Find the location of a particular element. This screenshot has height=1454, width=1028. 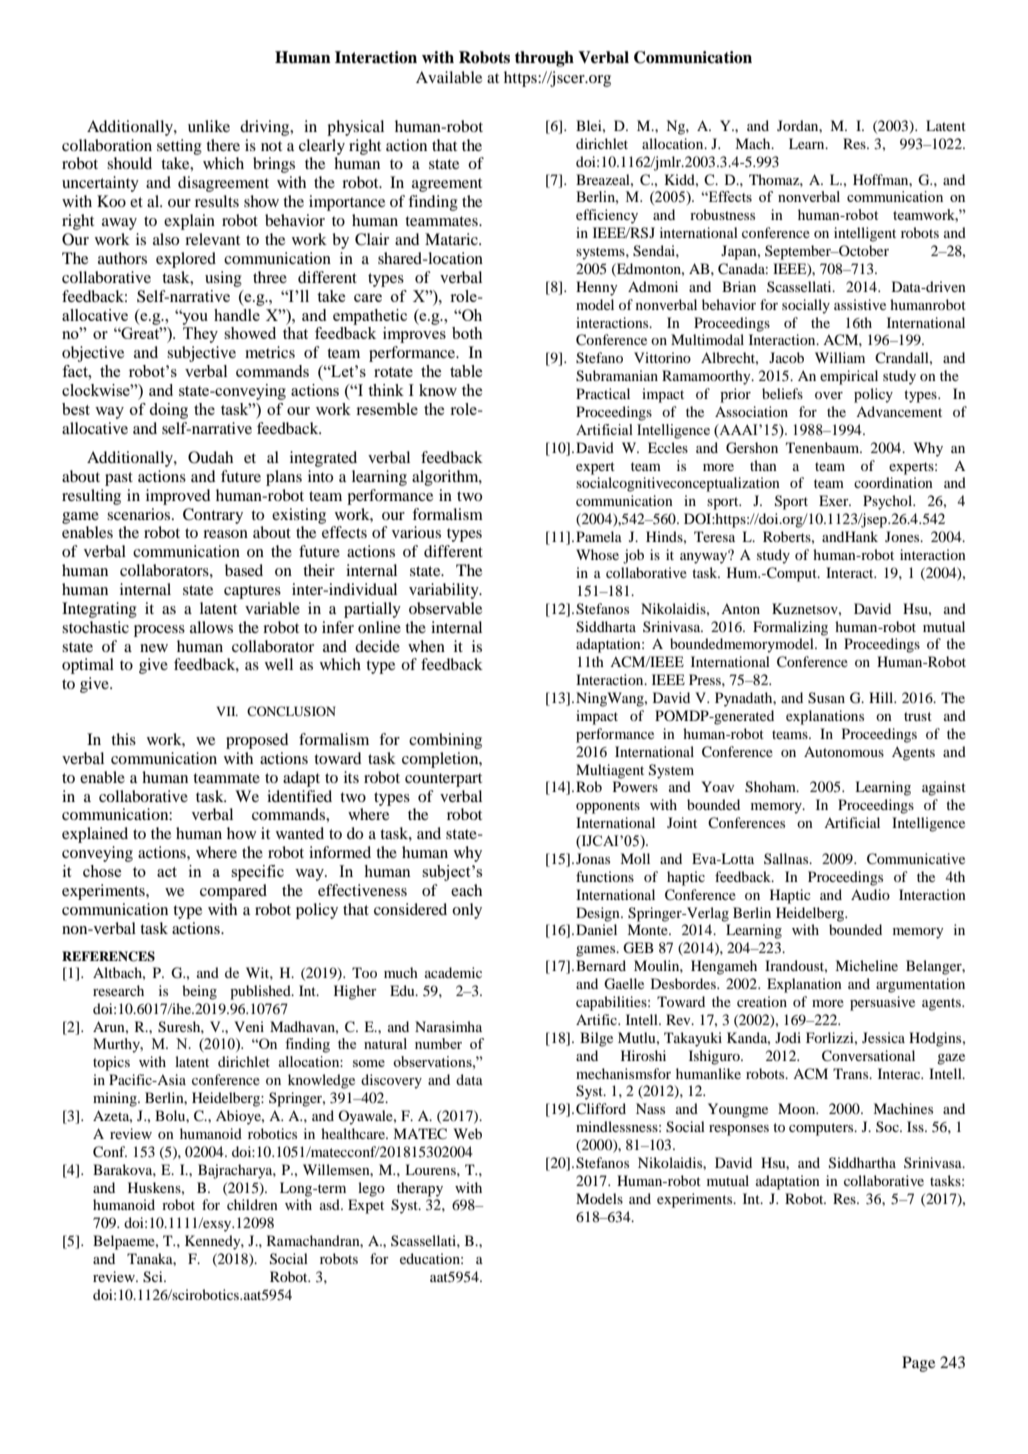

through is located at coordinates (544, 59).
